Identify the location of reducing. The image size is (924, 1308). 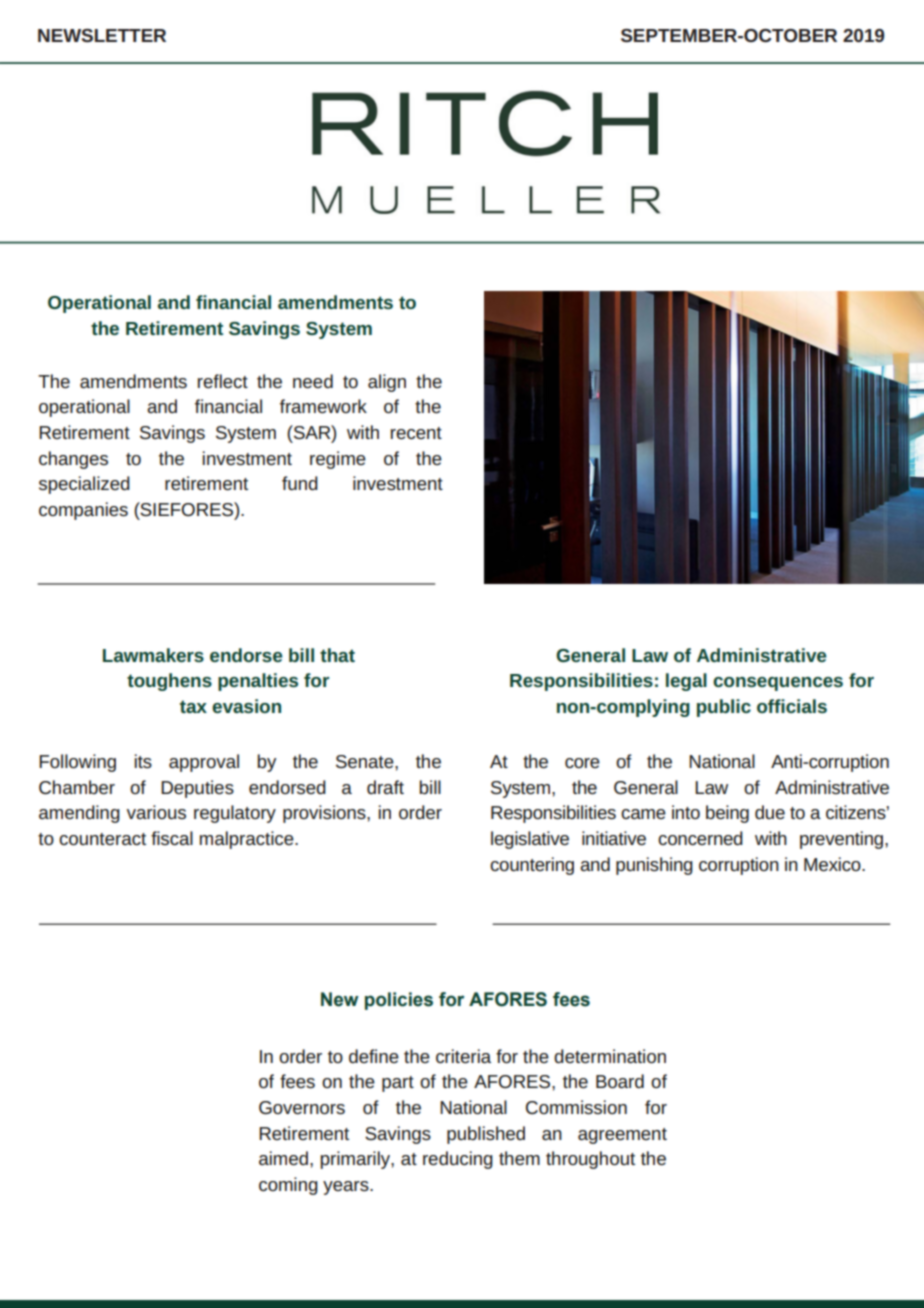
(458, 1160).
